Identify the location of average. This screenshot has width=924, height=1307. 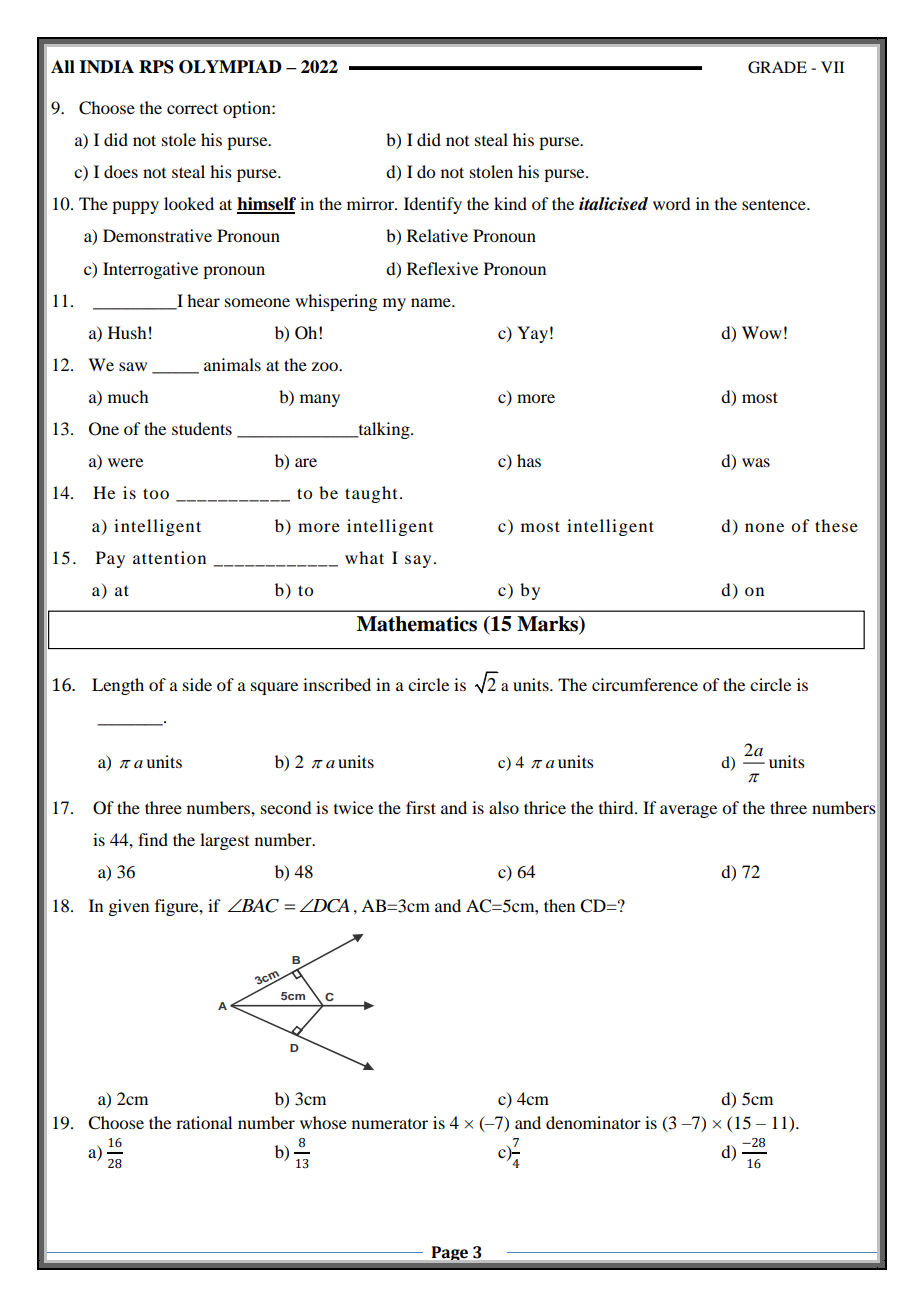
(688, 811).
